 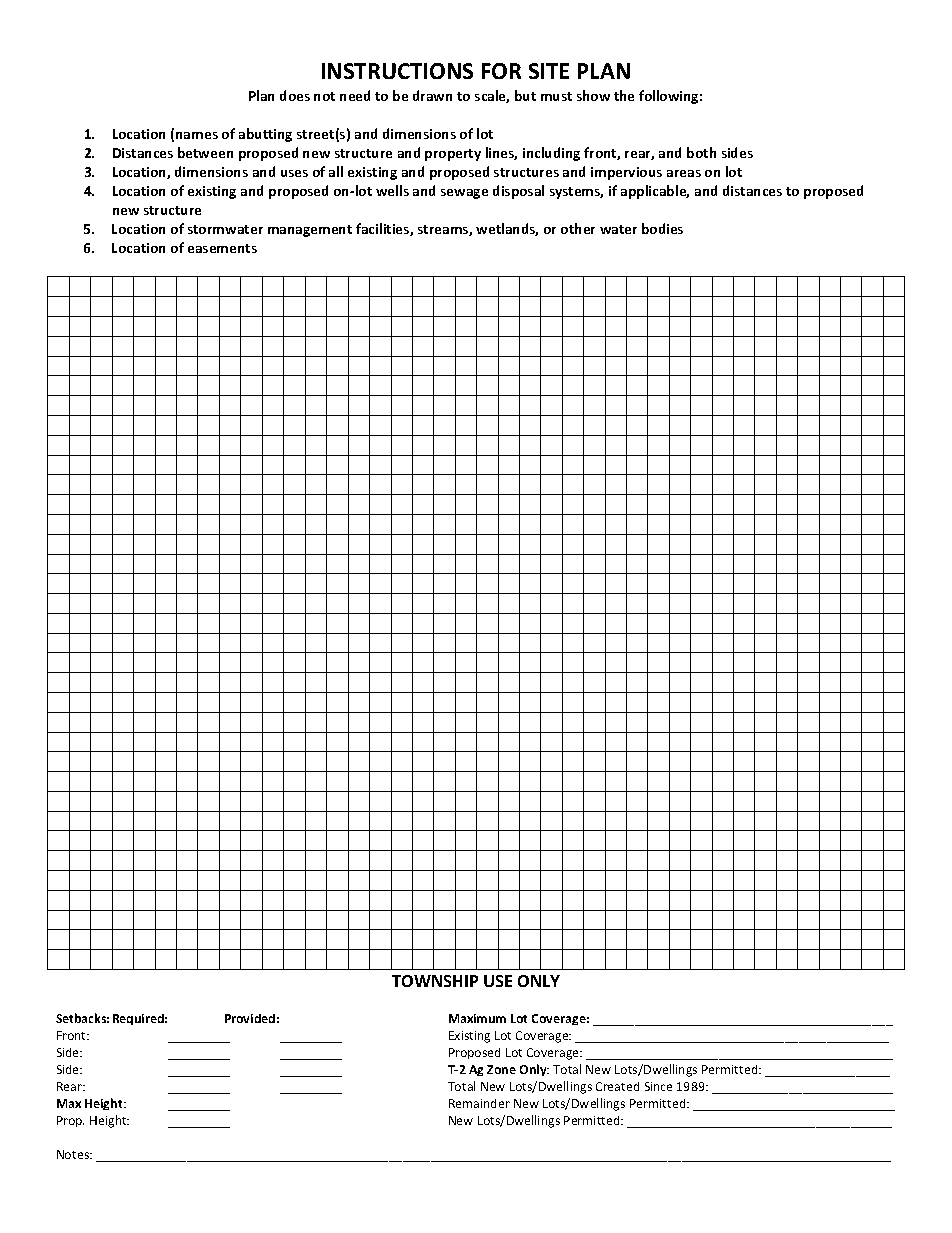 I want to click on Zone, so click(x=501, y=1069).
